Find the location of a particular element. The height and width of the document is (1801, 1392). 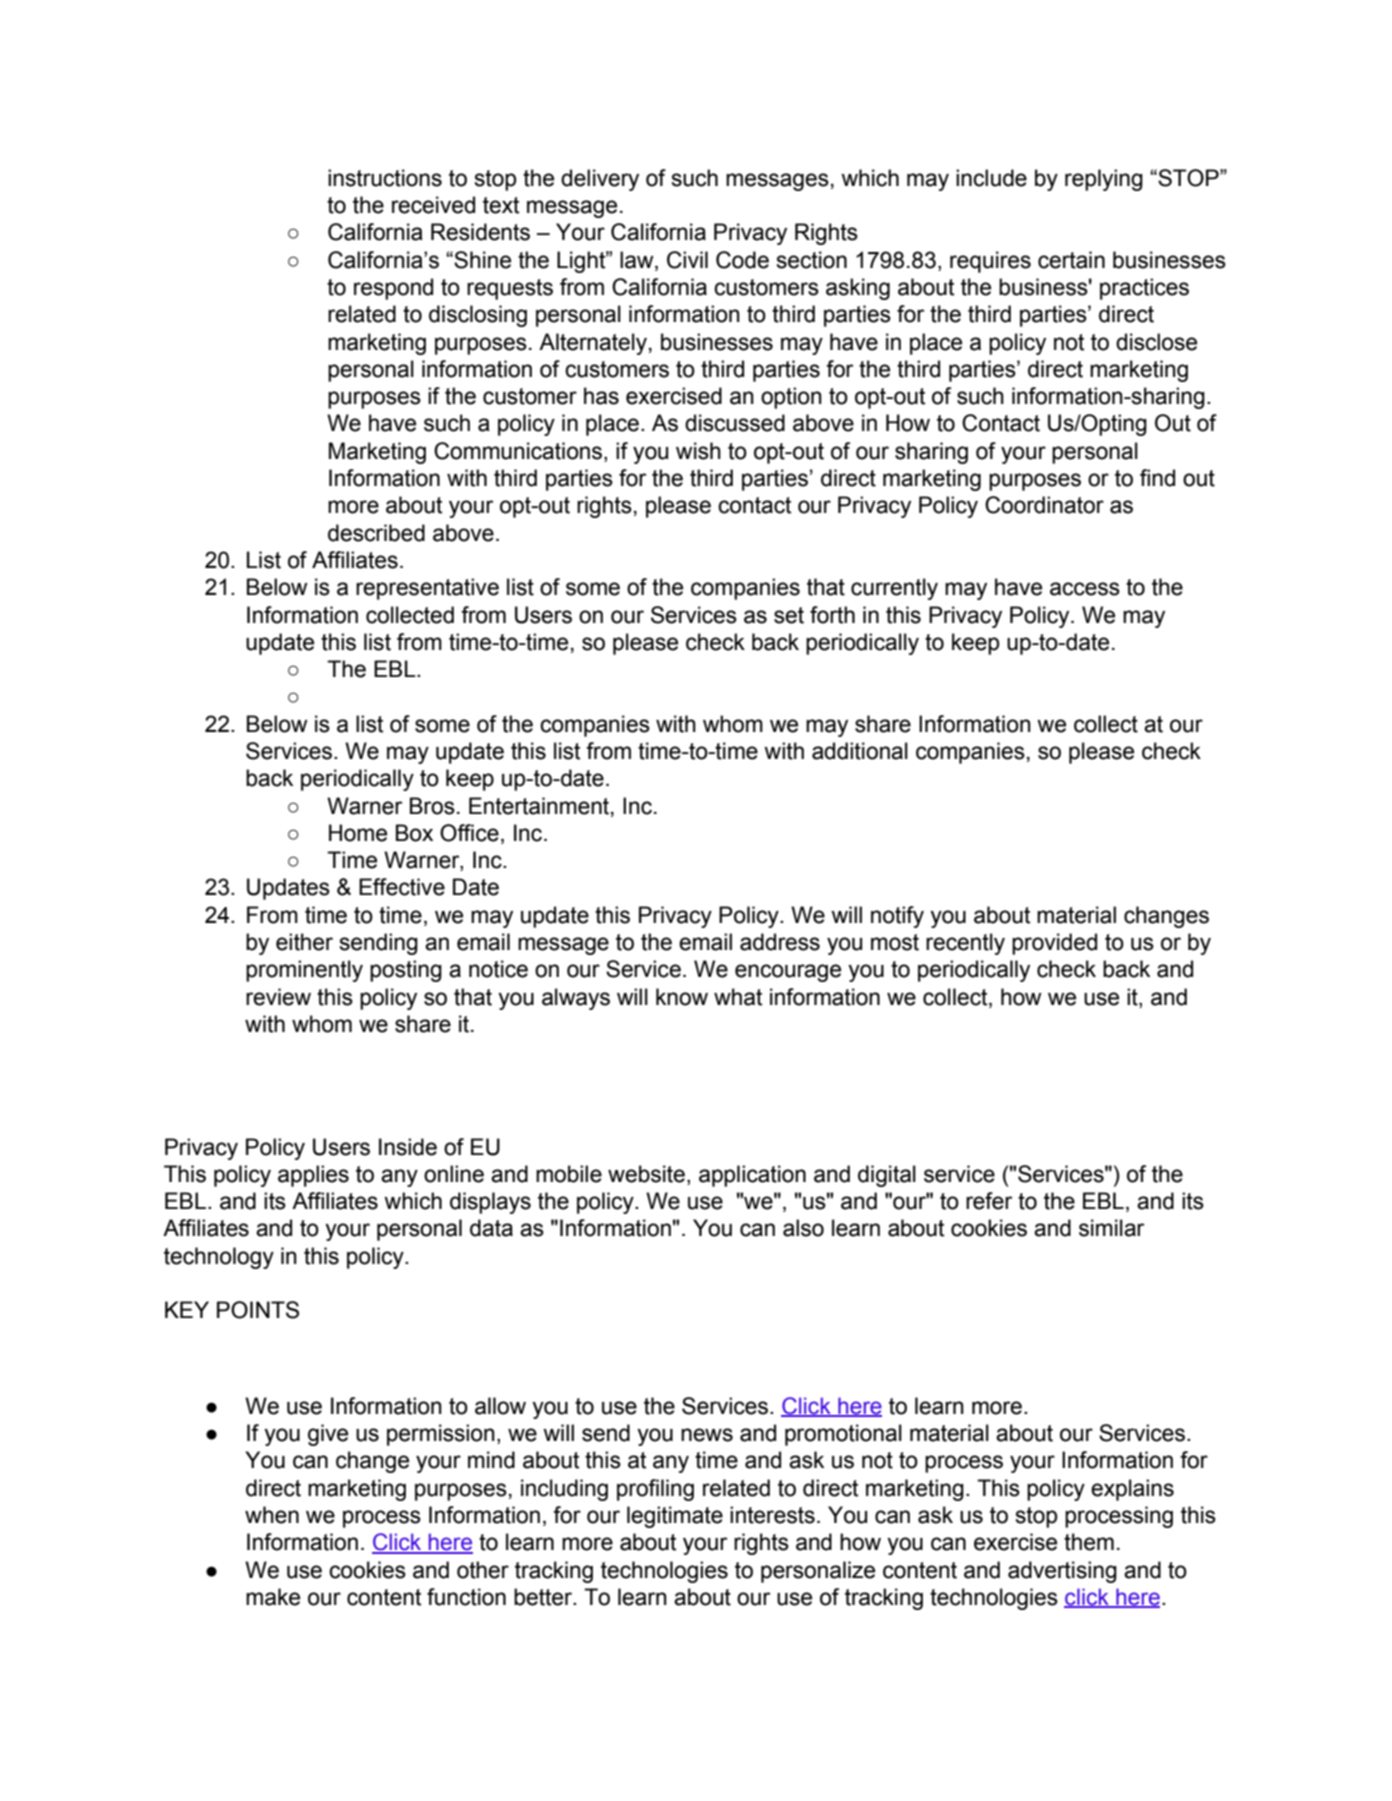

legitimate is located at coordinates (675, 1517).
